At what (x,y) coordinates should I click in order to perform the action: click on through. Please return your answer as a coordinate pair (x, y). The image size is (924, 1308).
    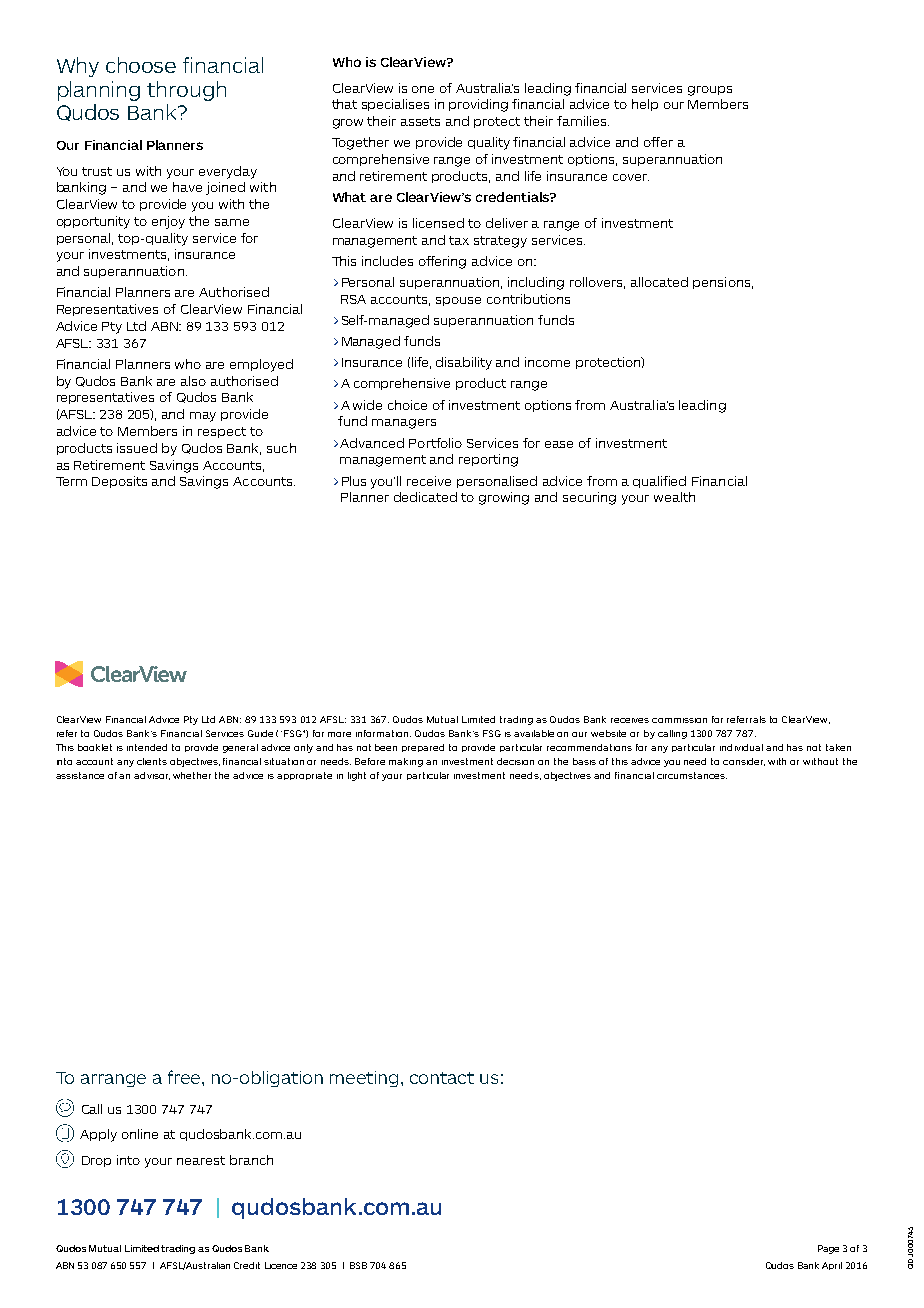
    Looking at the image, I should click on (186, 91).
